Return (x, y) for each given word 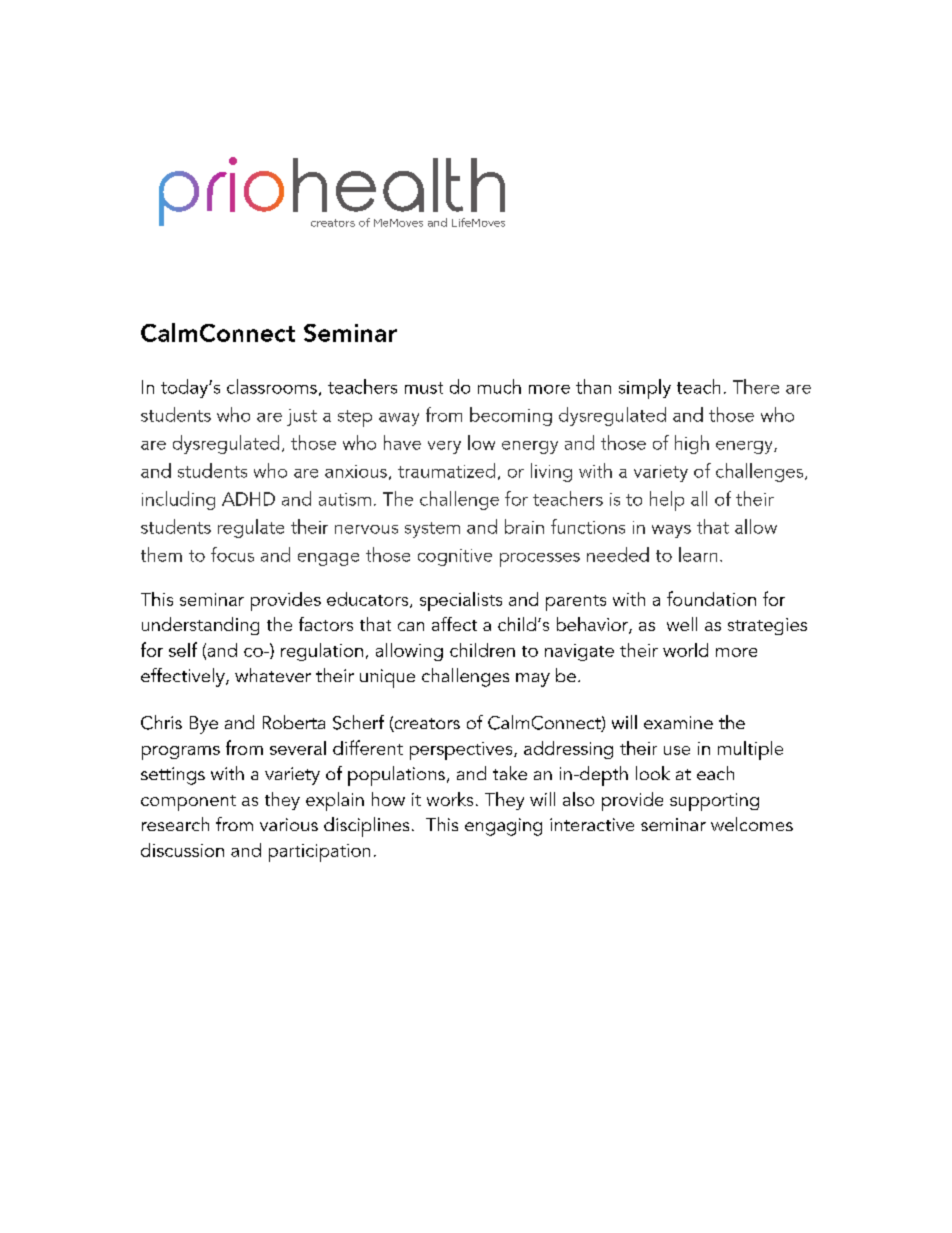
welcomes (752, 824)
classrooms (272, 386)
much (499, 386)
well (682, 624)
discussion (182, 850)
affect (454, 624)
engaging (503, 827)
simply (645, 389)
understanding (200, 626)
